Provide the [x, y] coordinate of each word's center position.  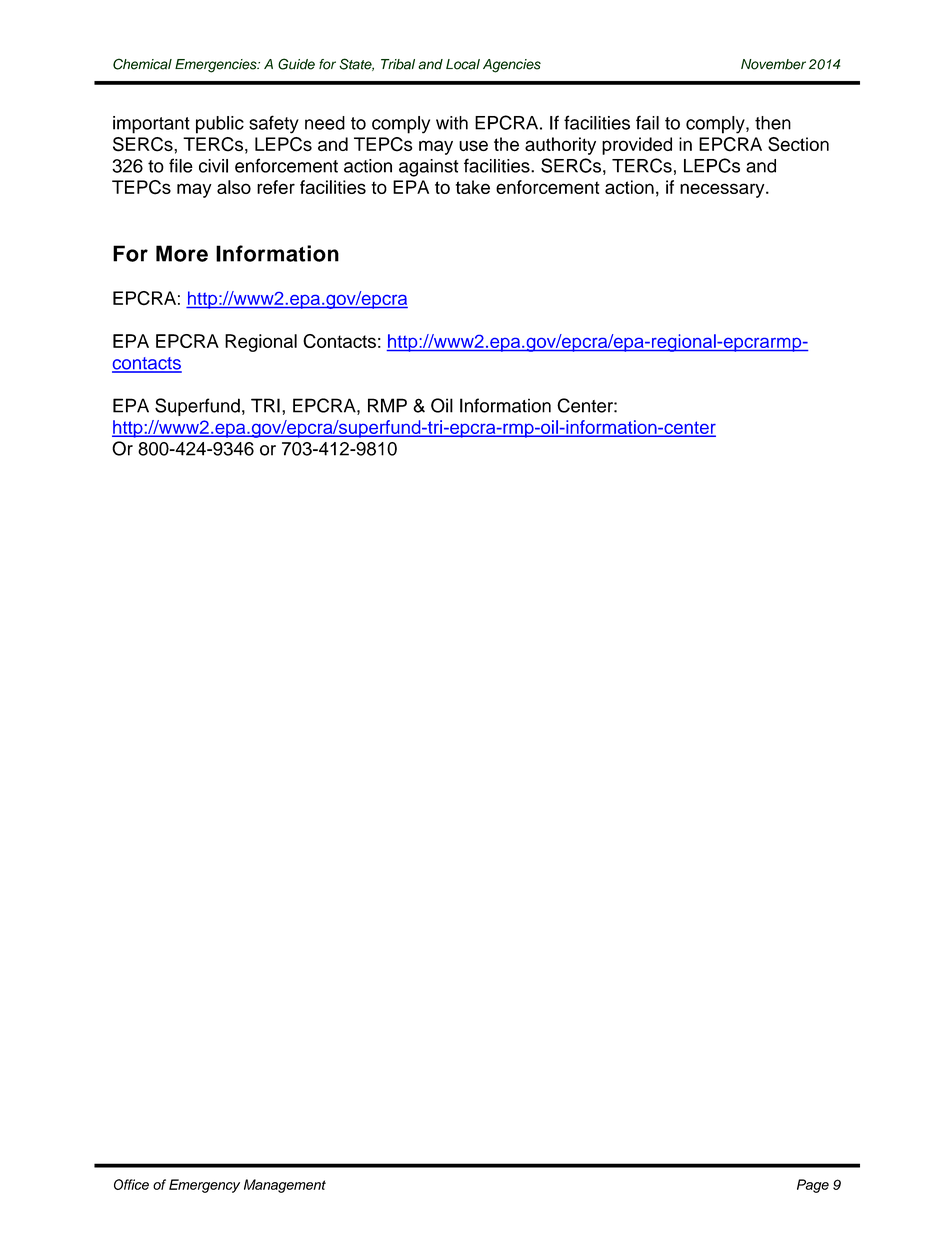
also [234, 187]
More [182, 253]
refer [276, 187]
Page [813, 1186]
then [773, 123]
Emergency [204, 1186]
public [220, 125]
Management [285, 1186]
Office [131, 1184]
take [473, 187]
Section [798, 144]
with [452, 123]
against [429, 168]
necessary [723, 190]
